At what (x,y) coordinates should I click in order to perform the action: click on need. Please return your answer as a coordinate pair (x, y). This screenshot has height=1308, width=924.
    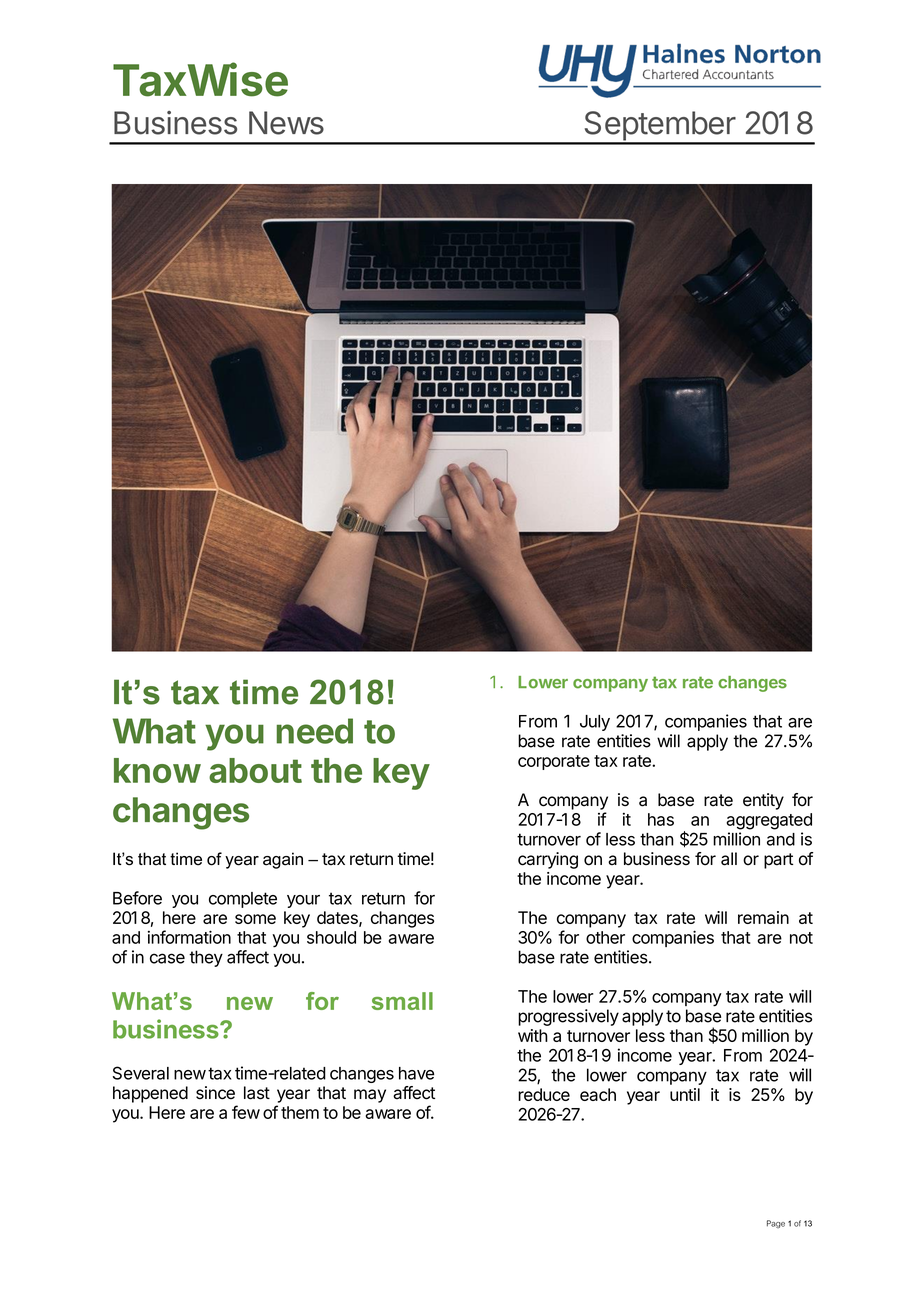
    Looking at the image, I should click on (315, 731).
